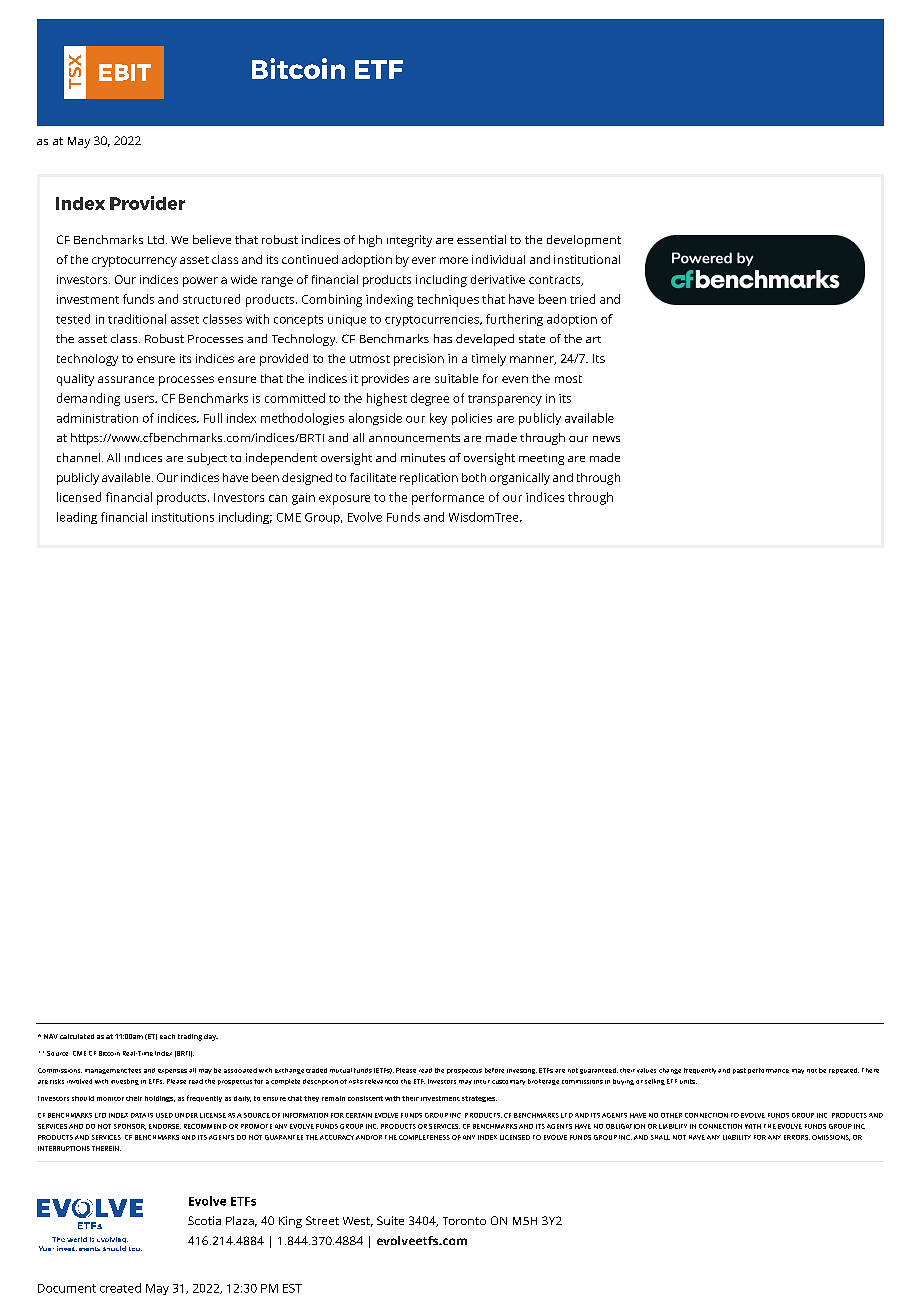 This document has width=921, height=1316. I want to click on Toronto, so click(464, 1221).
